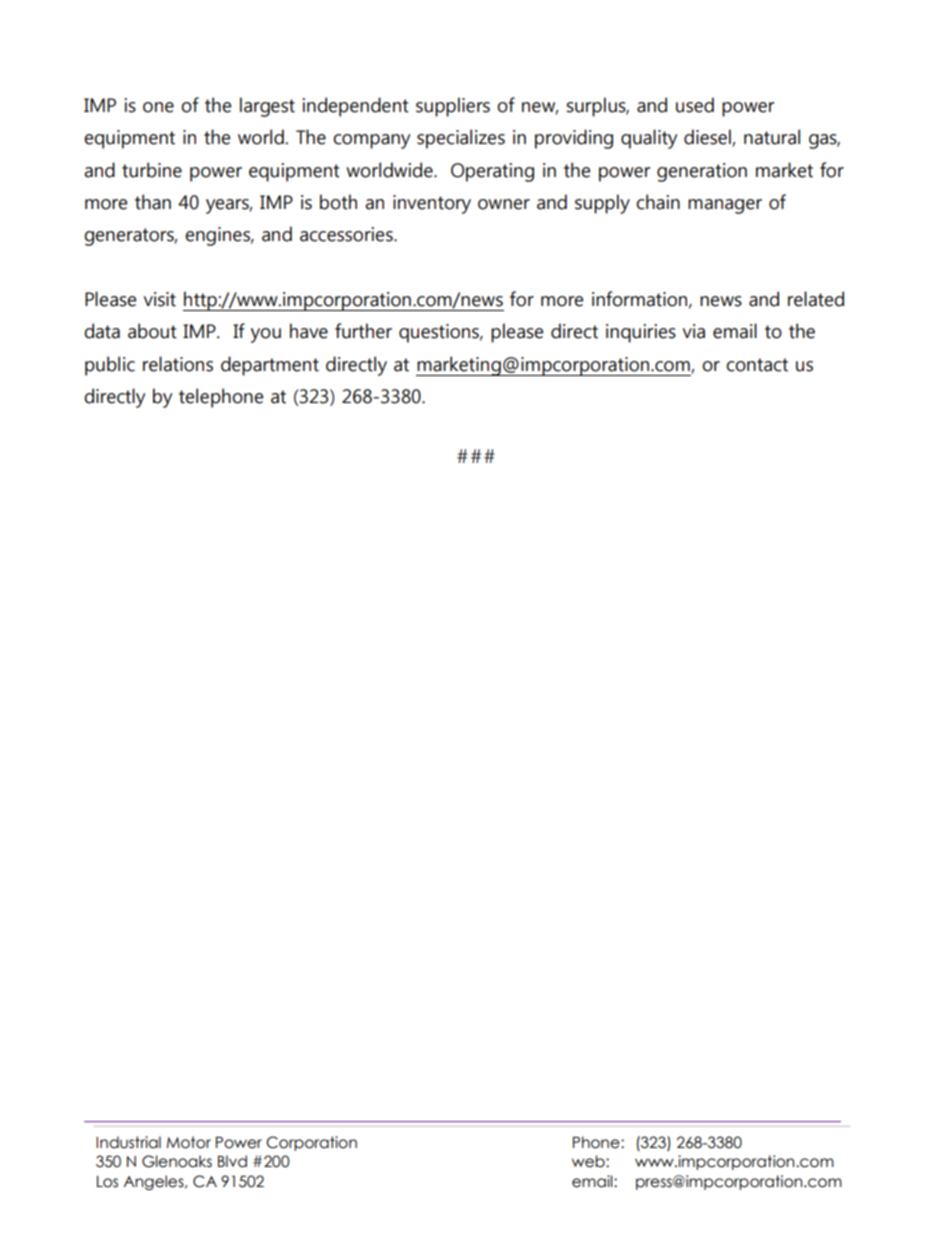 This page has width=952, height=1233. I want to click on Motor, so click(188, 1142).
